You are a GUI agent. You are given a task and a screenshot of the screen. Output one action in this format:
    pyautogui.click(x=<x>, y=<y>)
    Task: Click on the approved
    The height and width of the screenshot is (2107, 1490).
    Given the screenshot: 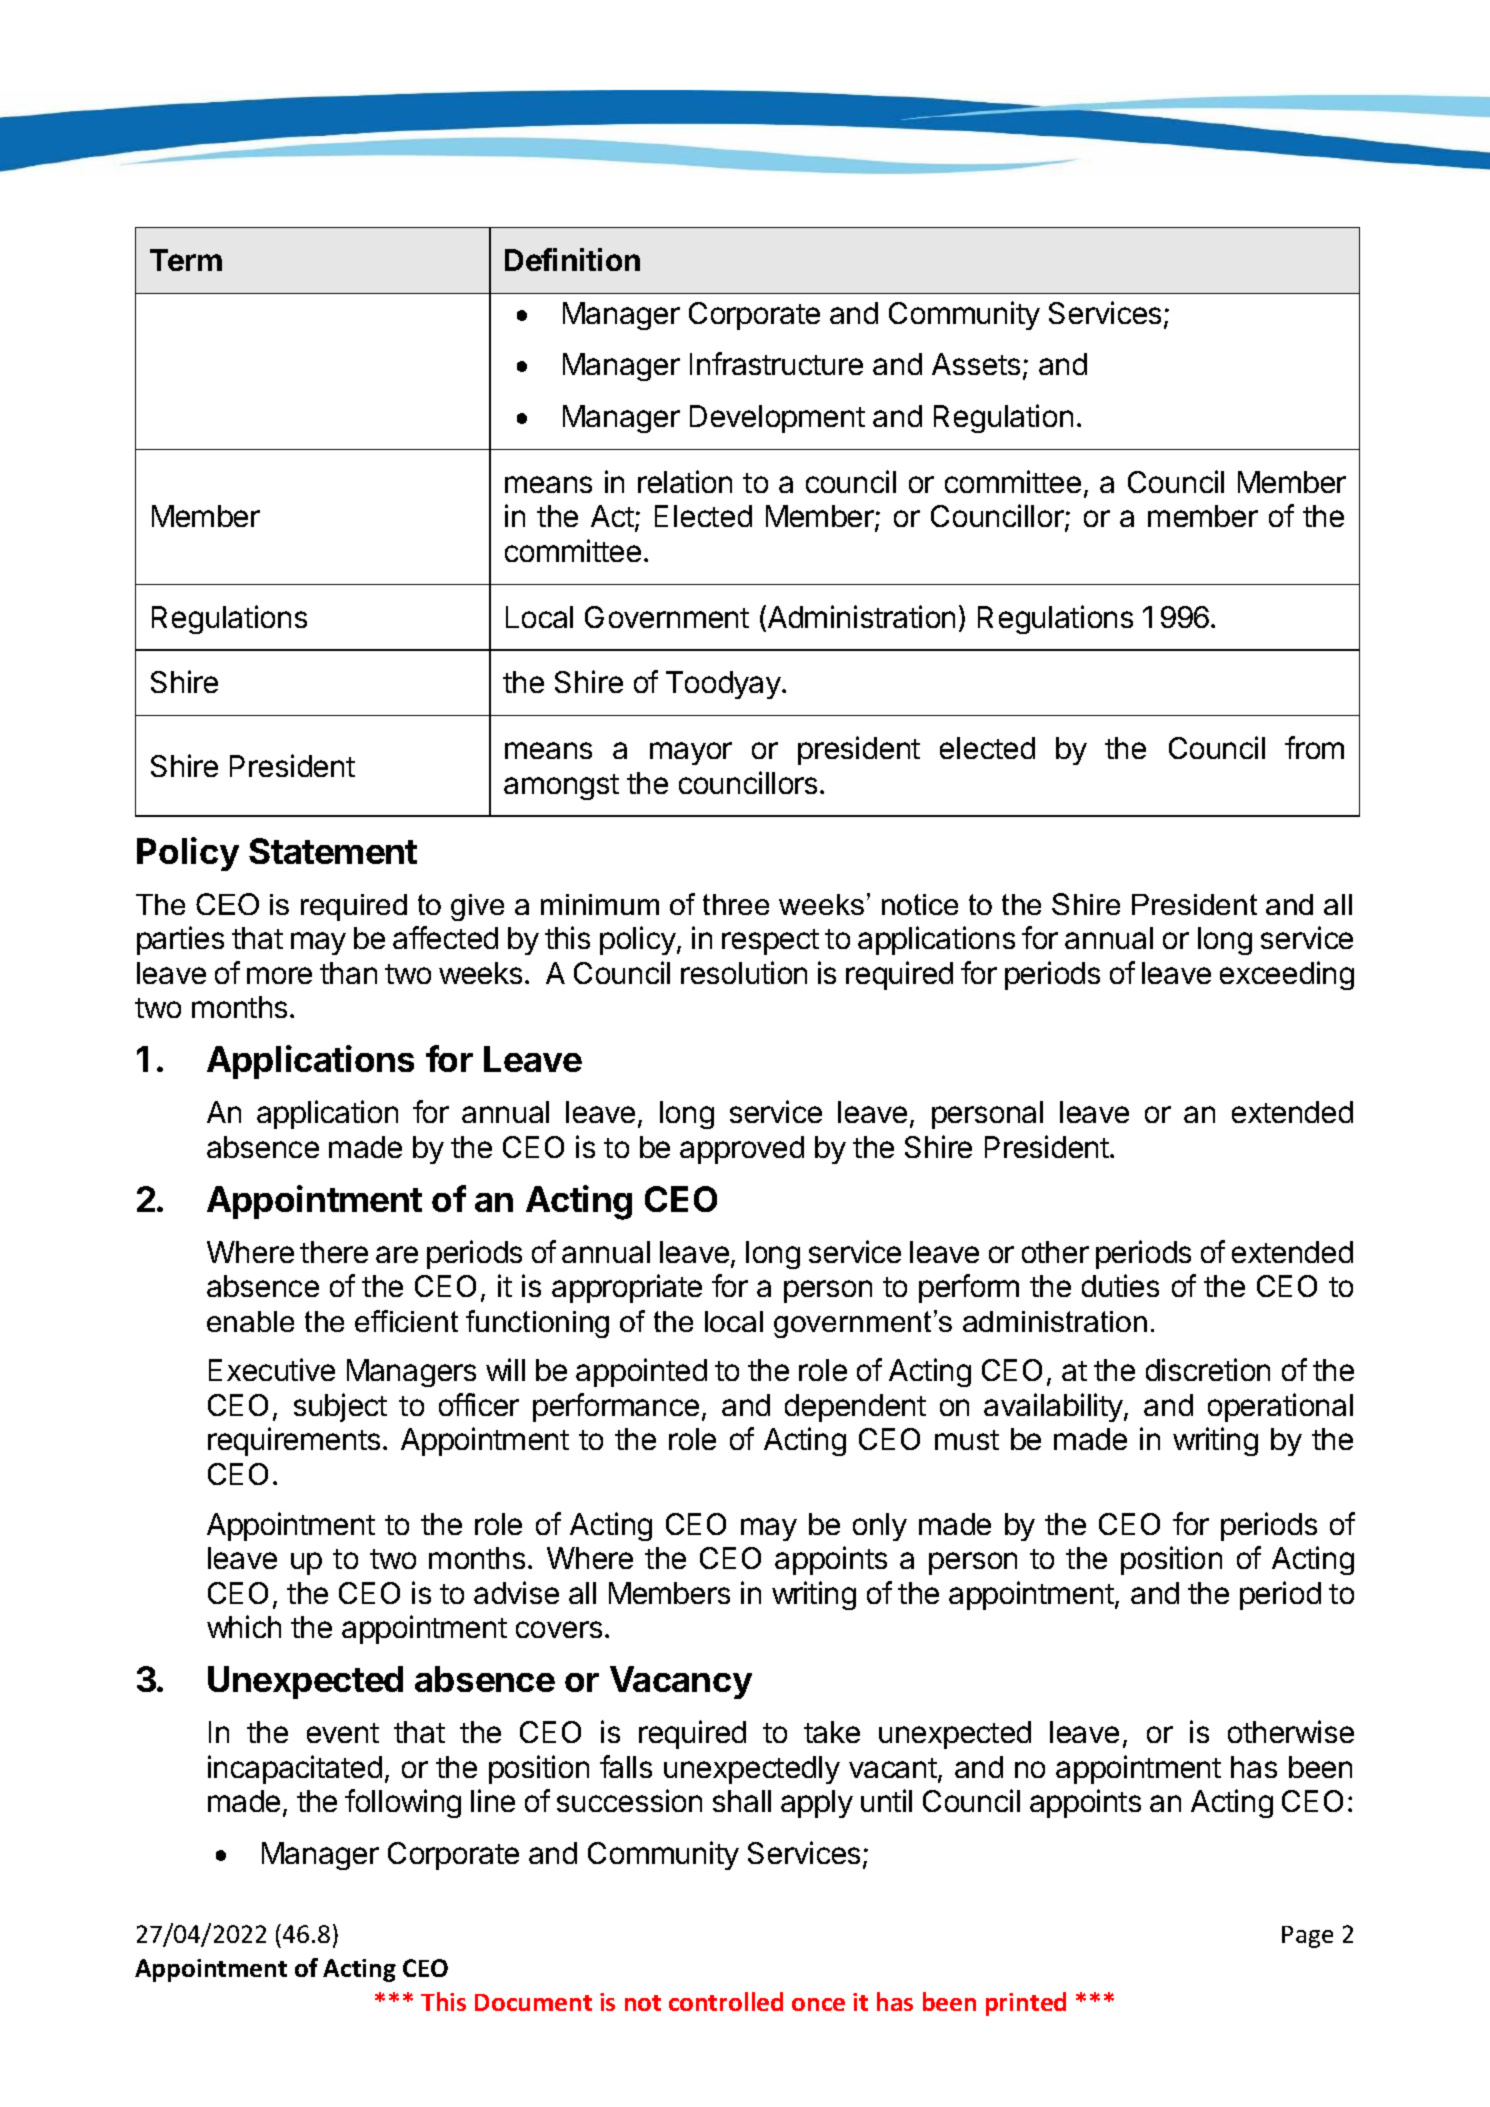 What is the action you would take?
    pyautogui.click(x=742, y=1150)
